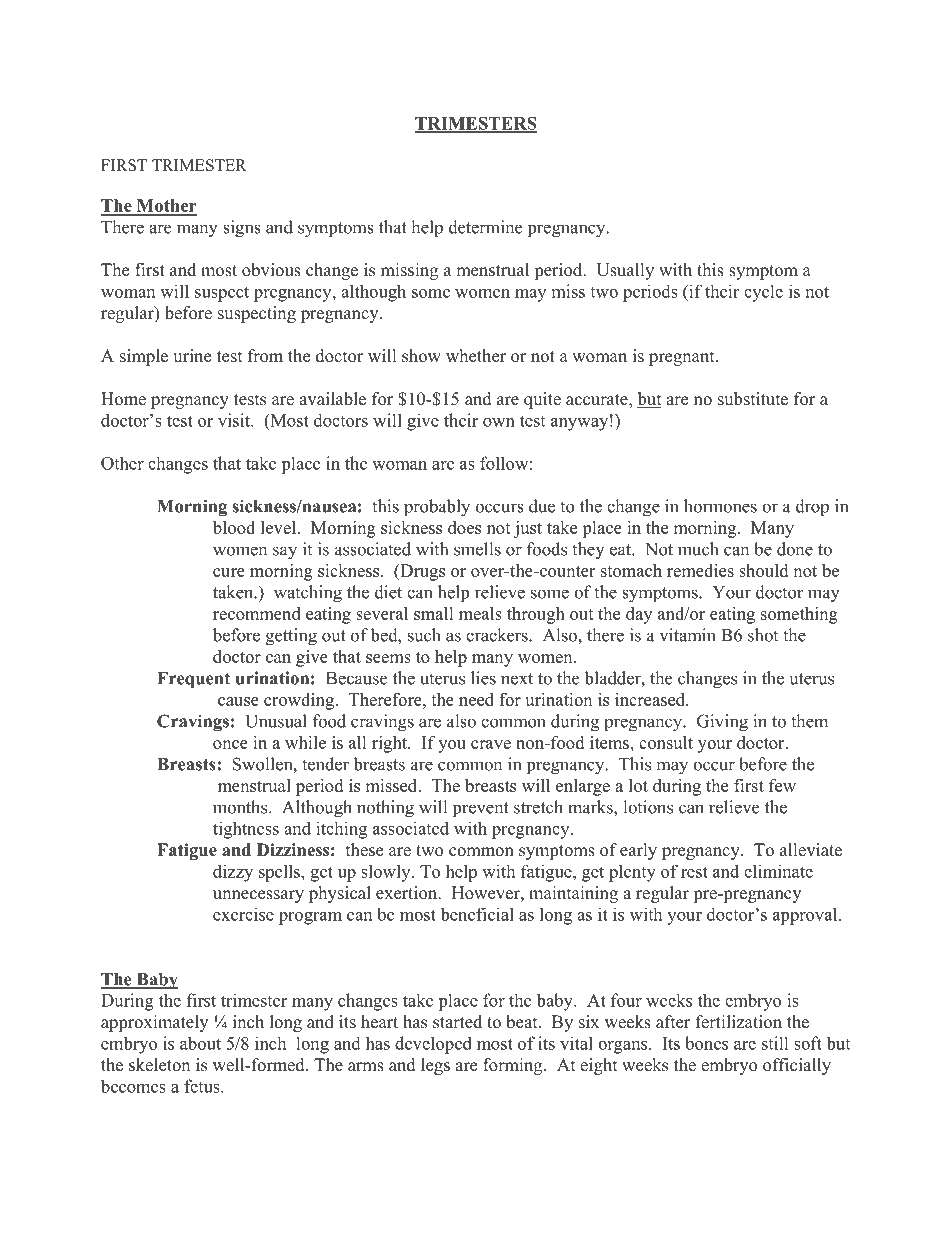 The height and width of the image is (1233, 952). Describe the element at coordinates (763, 293) in the image. I see `cycle` at that location.
